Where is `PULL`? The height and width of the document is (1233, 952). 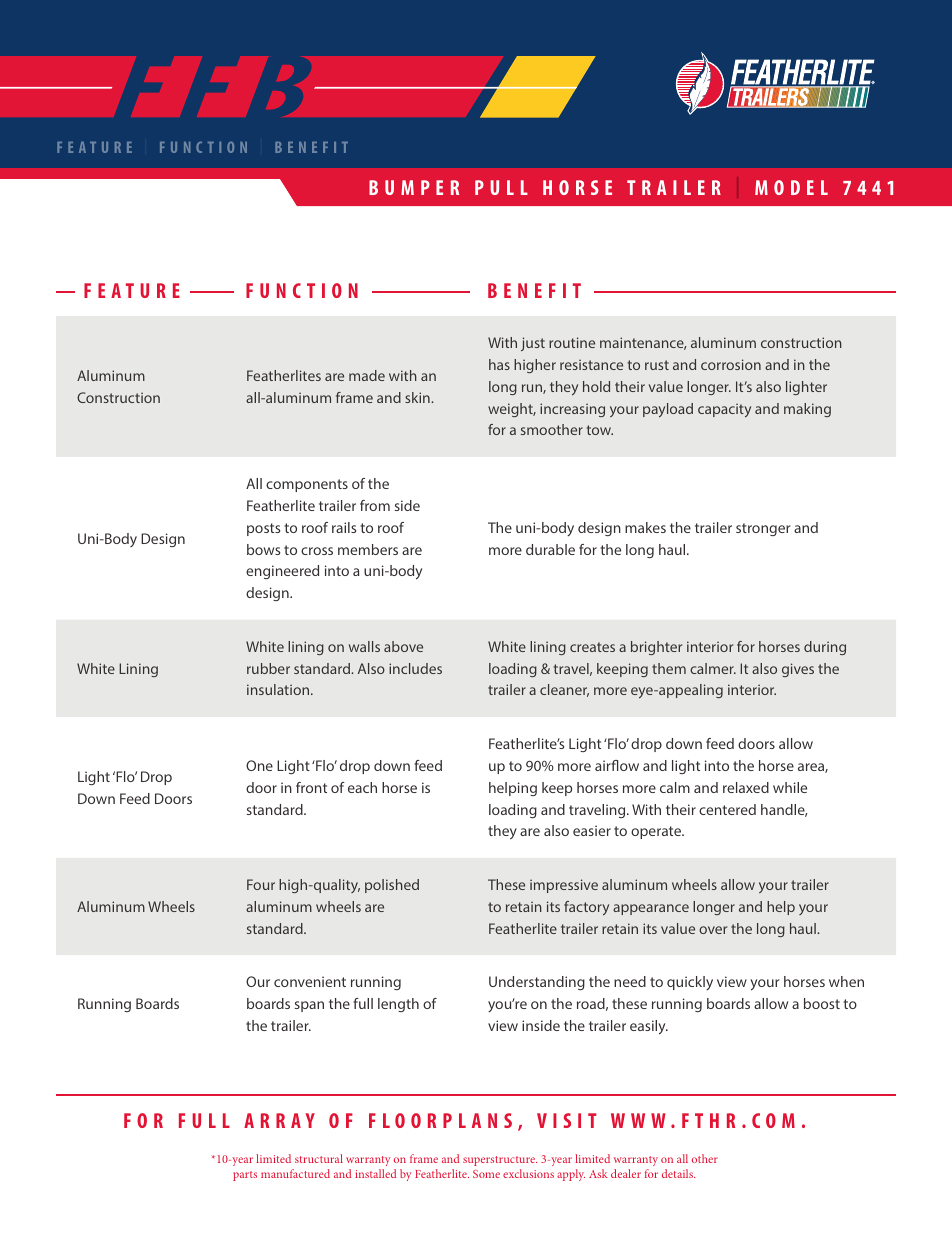 PULL is located at coordinates (501, 187).
